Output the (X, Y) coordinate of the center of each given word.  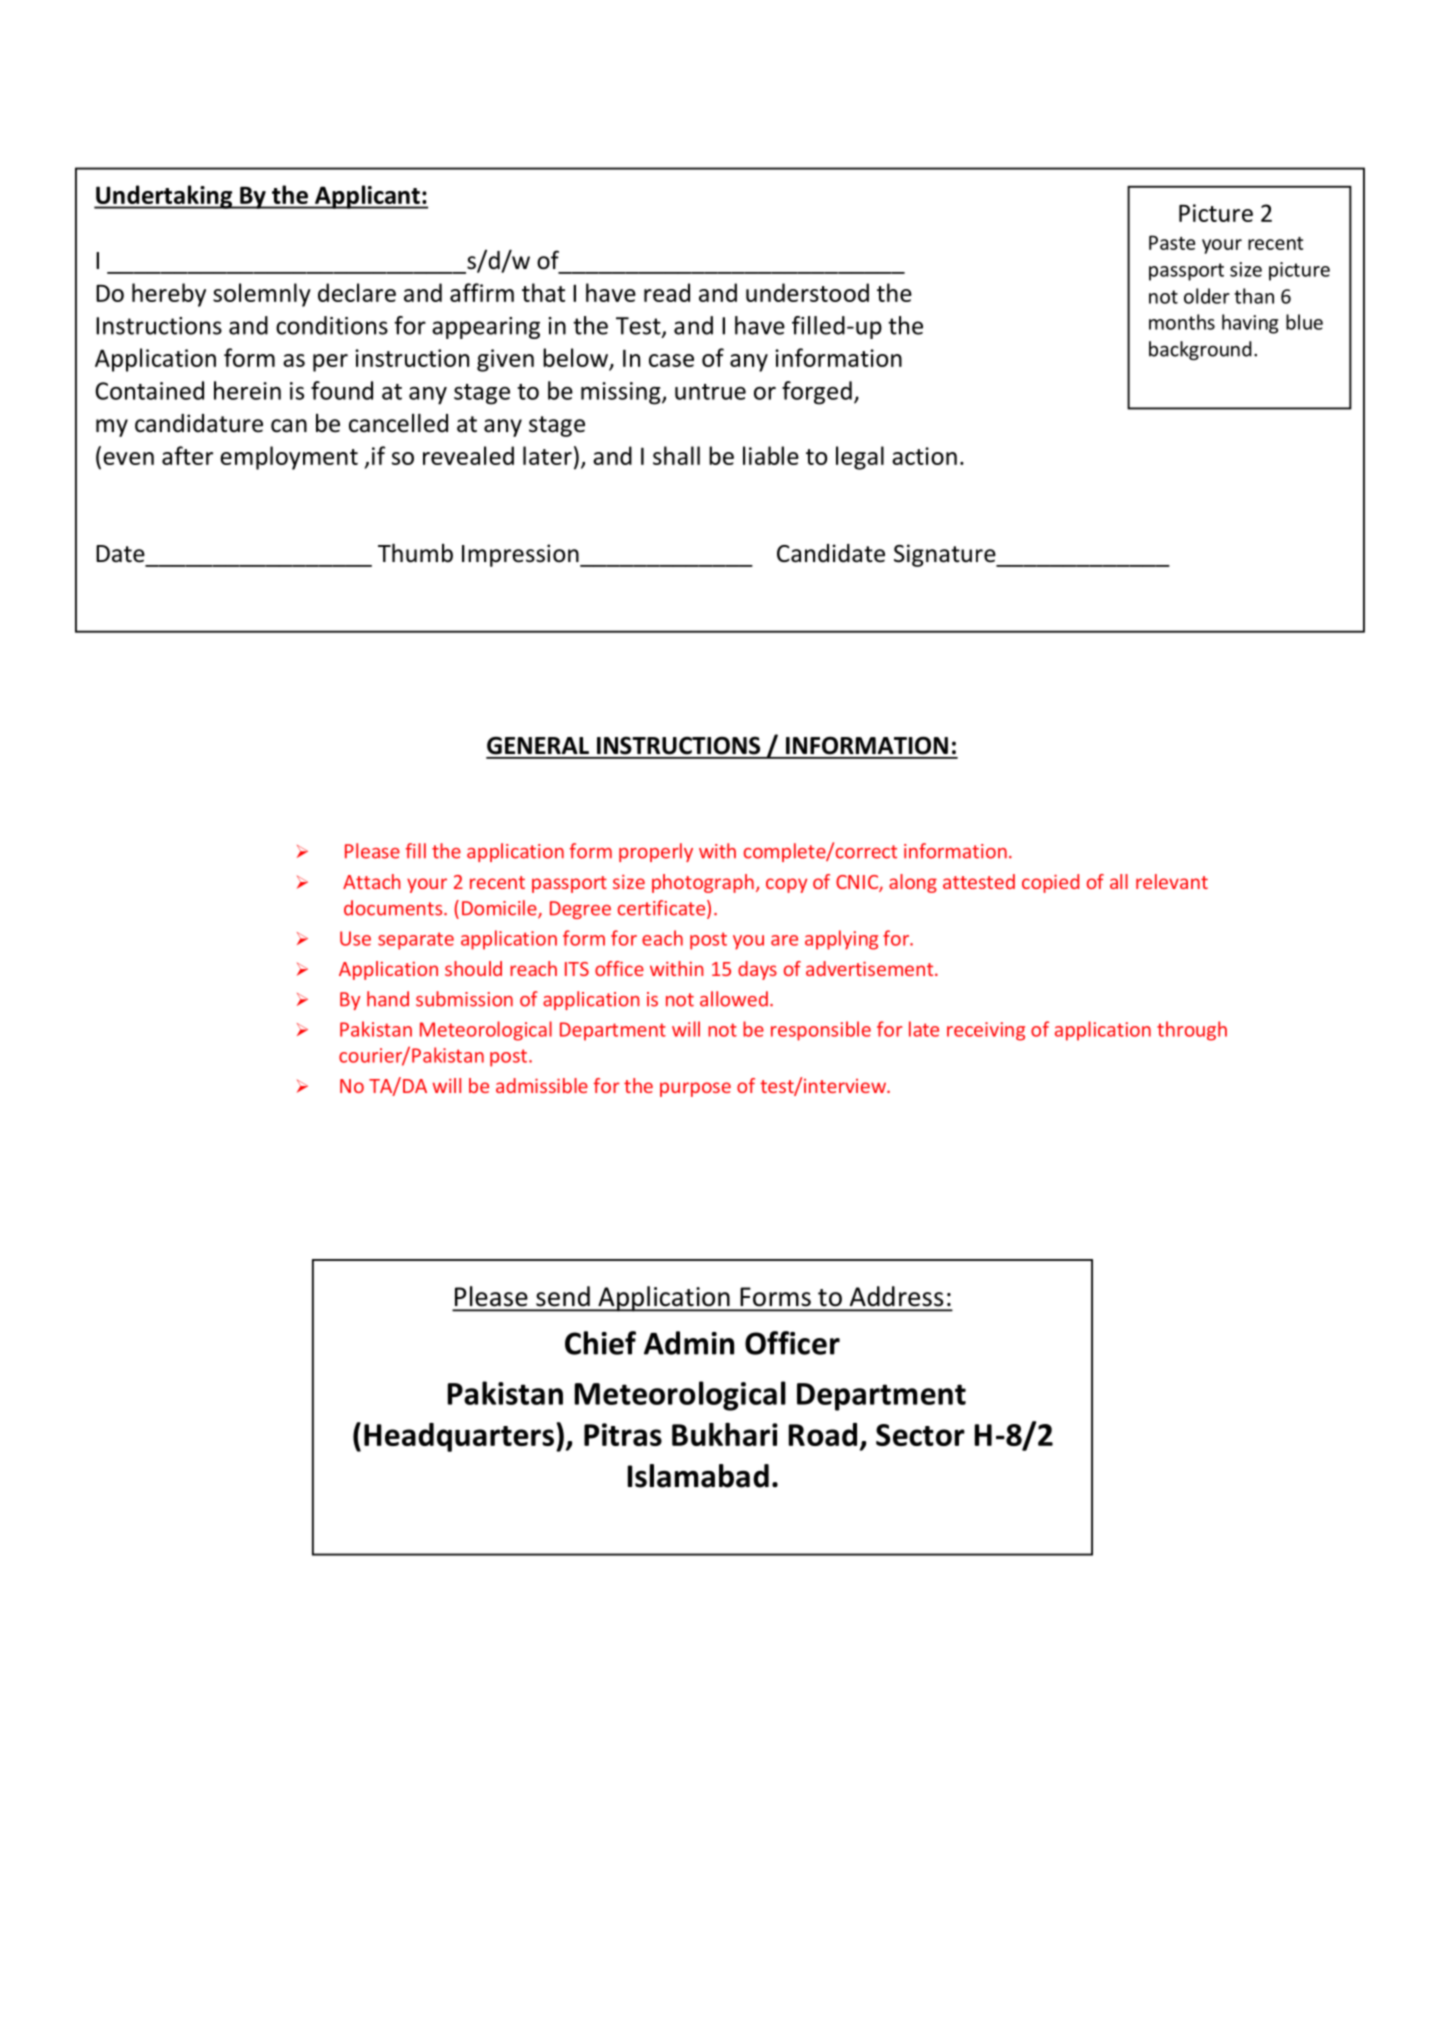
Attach (371, 881)
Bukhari (725, 1434)
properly (656, 852)
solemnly (262, 295)
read (667, 292)
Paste (1172, 242)
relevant (1172, 881)
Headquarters (459, 1437)
